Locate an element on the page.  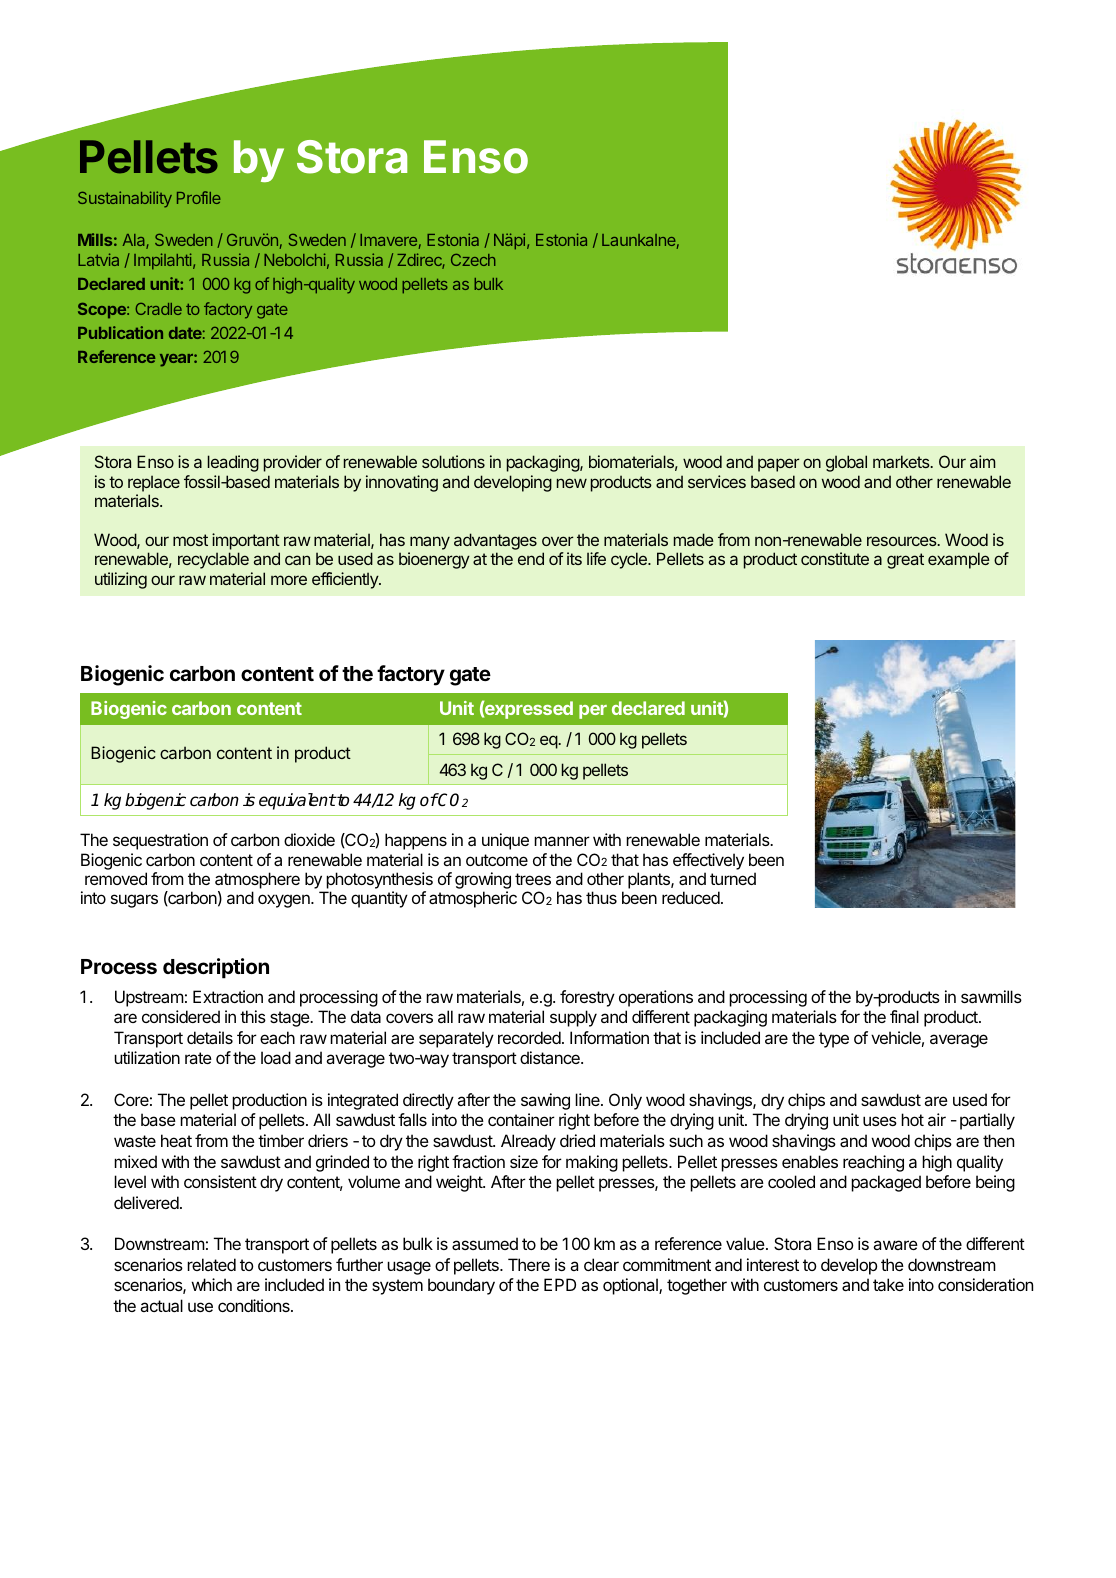
recyclable is located at coordinates (213, 560).
